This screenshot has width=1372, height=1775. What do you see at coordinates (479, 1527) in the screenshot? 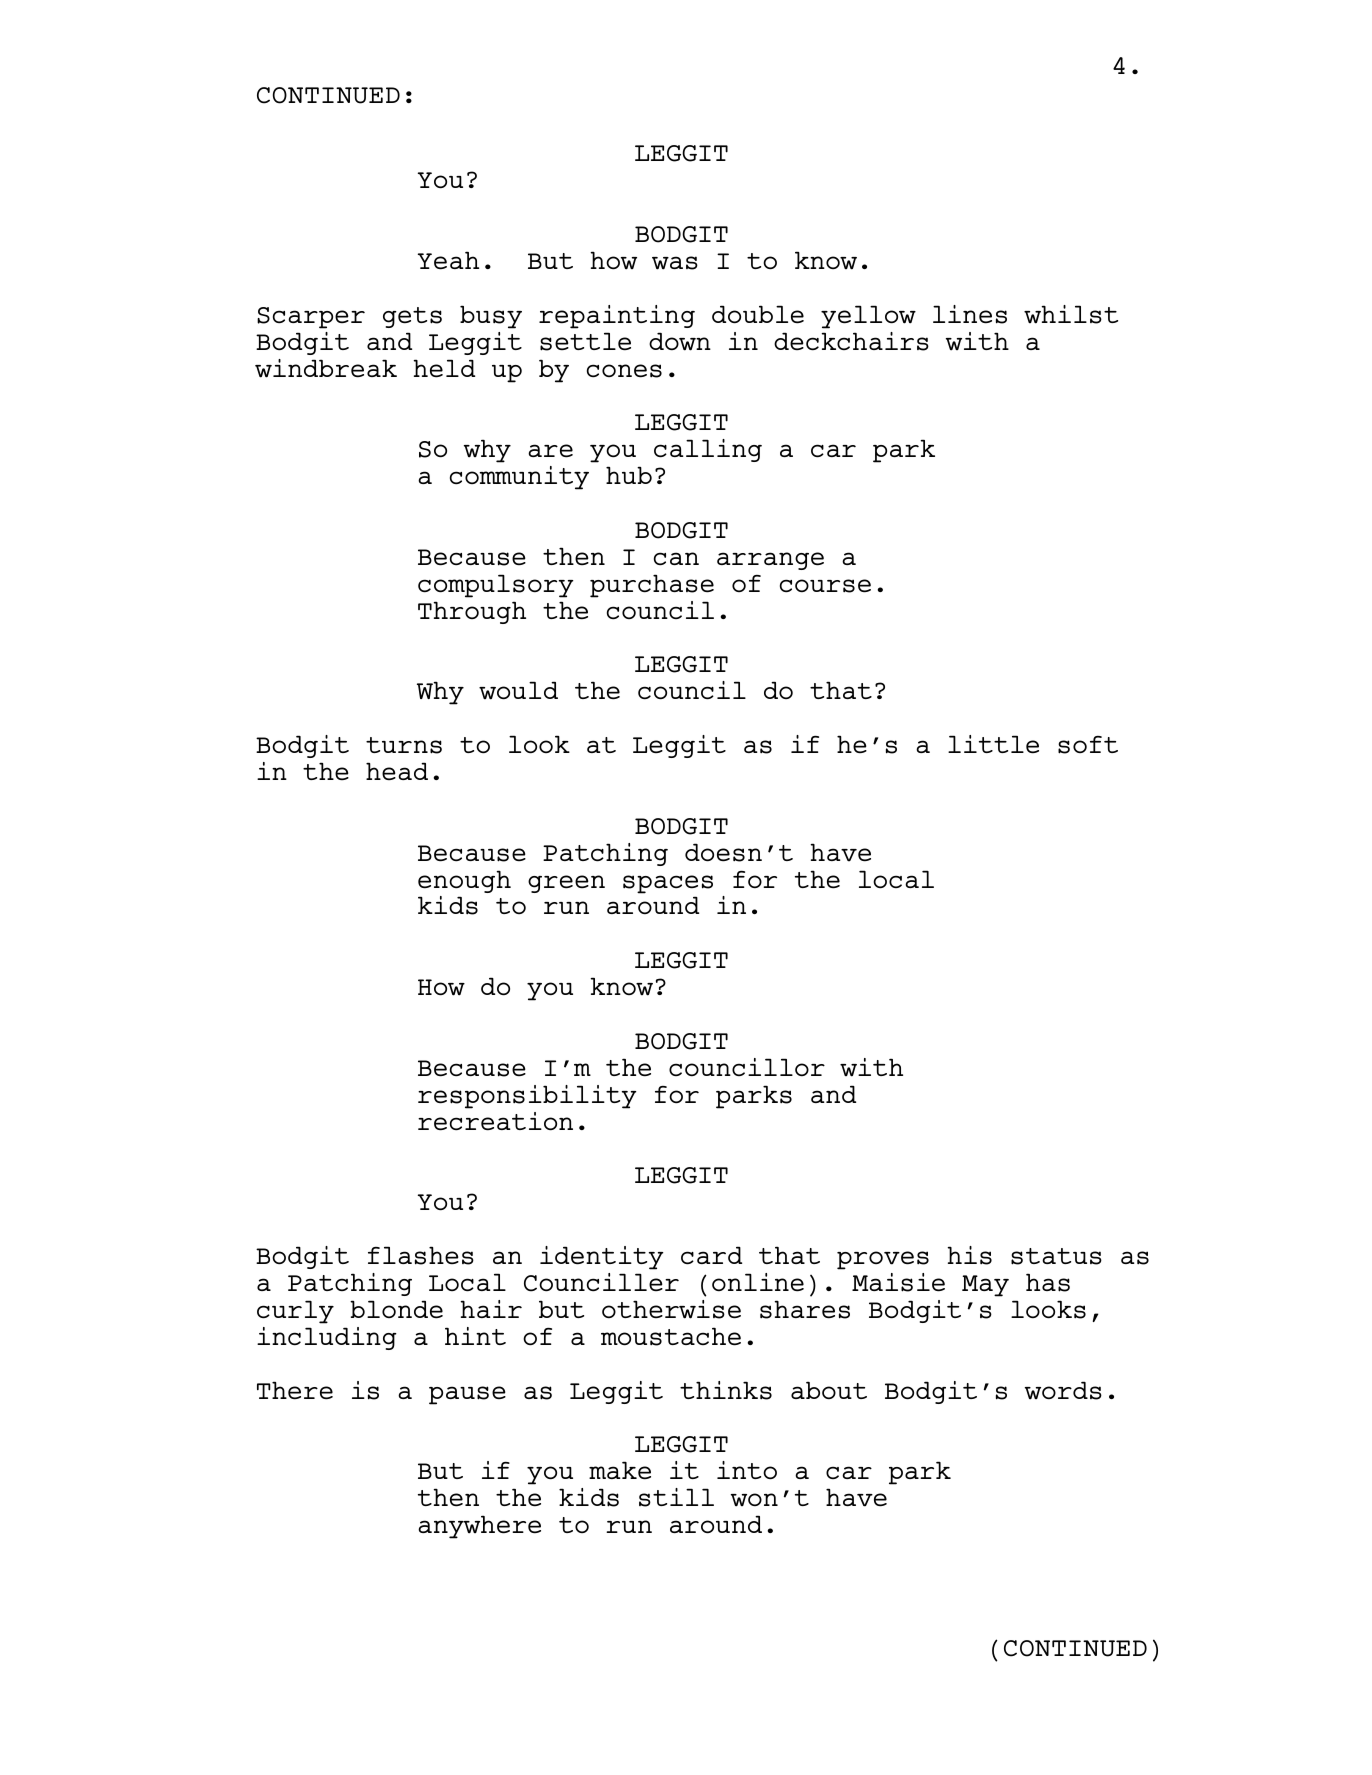
I see `anywhere` at bounding box center [479, 1527].
